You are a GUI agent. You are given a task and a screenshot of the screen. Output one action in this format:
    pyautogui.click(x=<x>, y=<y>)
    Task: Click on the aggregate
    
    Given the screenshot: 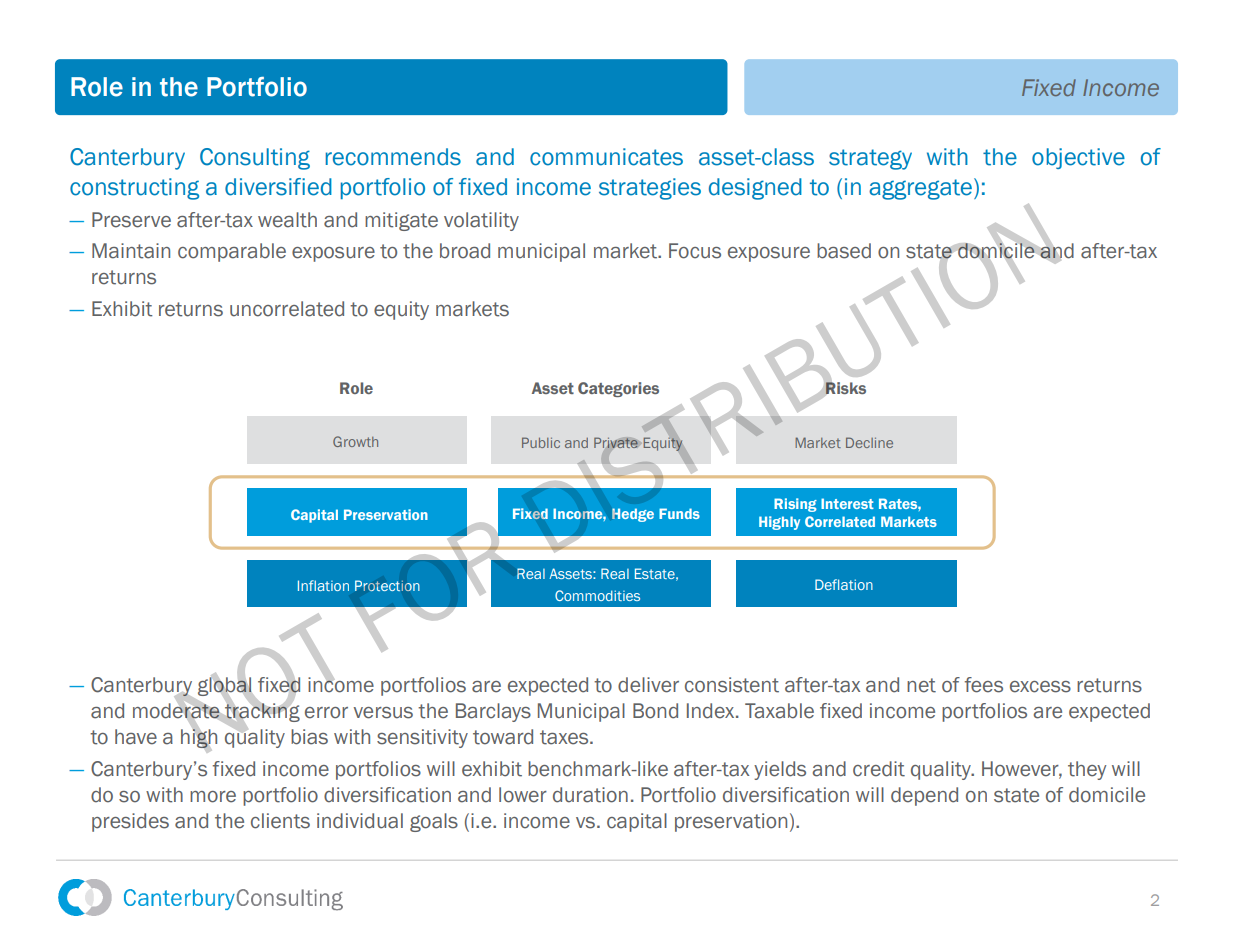 What is the action you would take?
    pyautogui.click(x=920, y=189)
